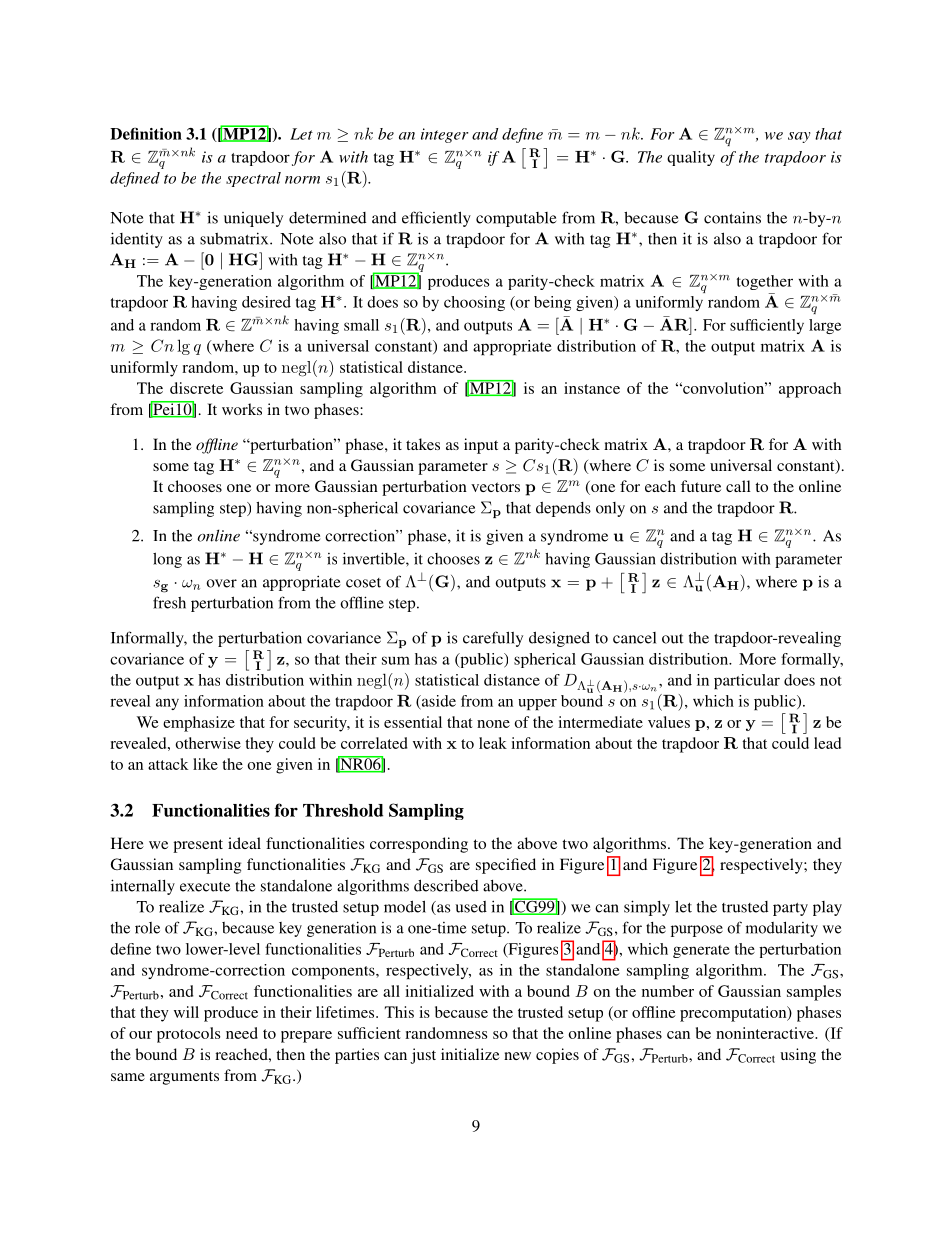 Image resolution: width=952 pixels, height=1233 pixels. What do you see at coordinates (493, 743) in the document?
I see `leak` at bounding box center [493, 743].
